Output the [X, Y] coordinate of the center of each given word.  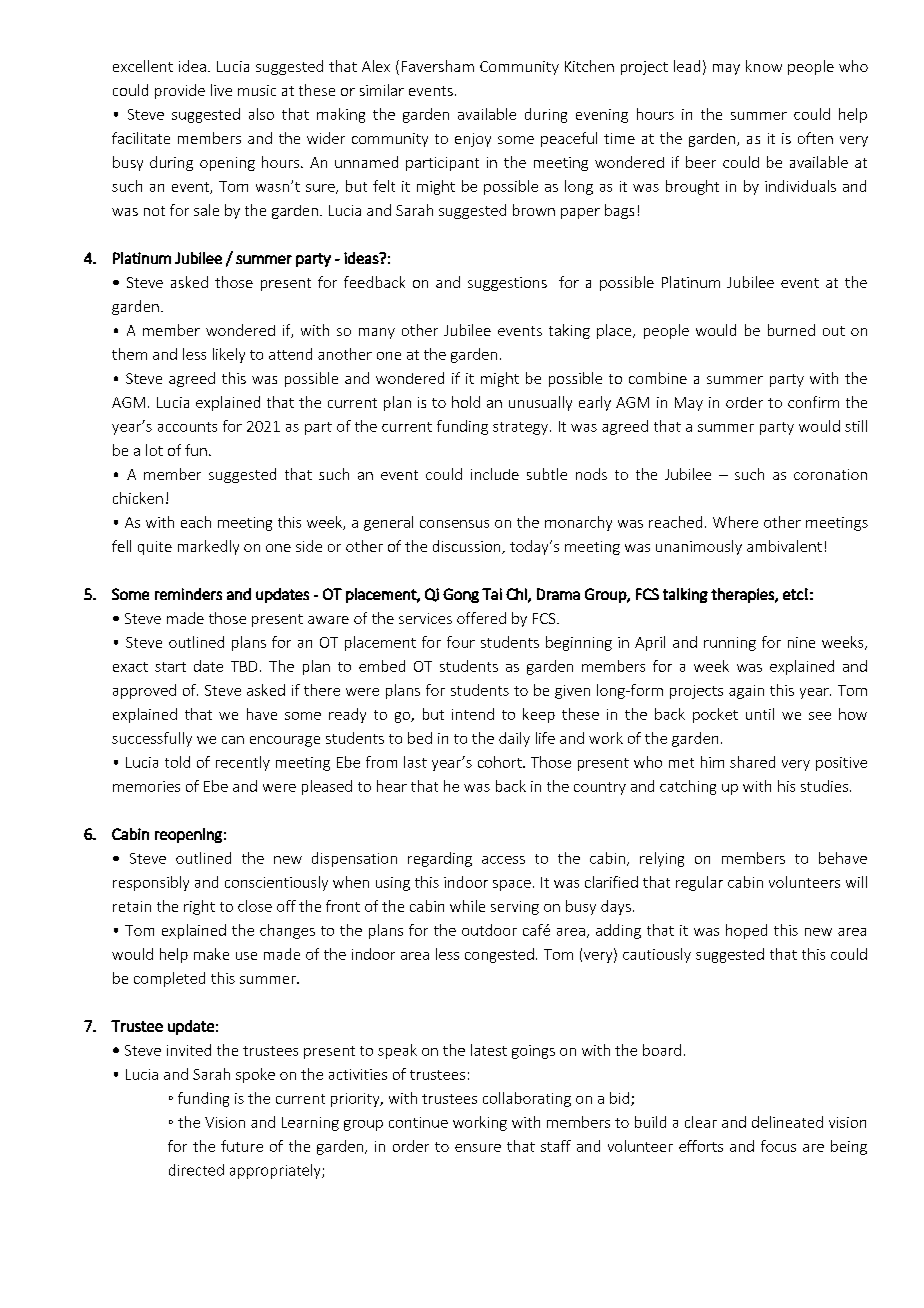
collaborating [527, 1099]
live [221, 90]
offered [481, 618]
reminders [188, 594]
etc [793, 594]
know [764, 66]
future [242, 1146]
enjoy [473, 140]
